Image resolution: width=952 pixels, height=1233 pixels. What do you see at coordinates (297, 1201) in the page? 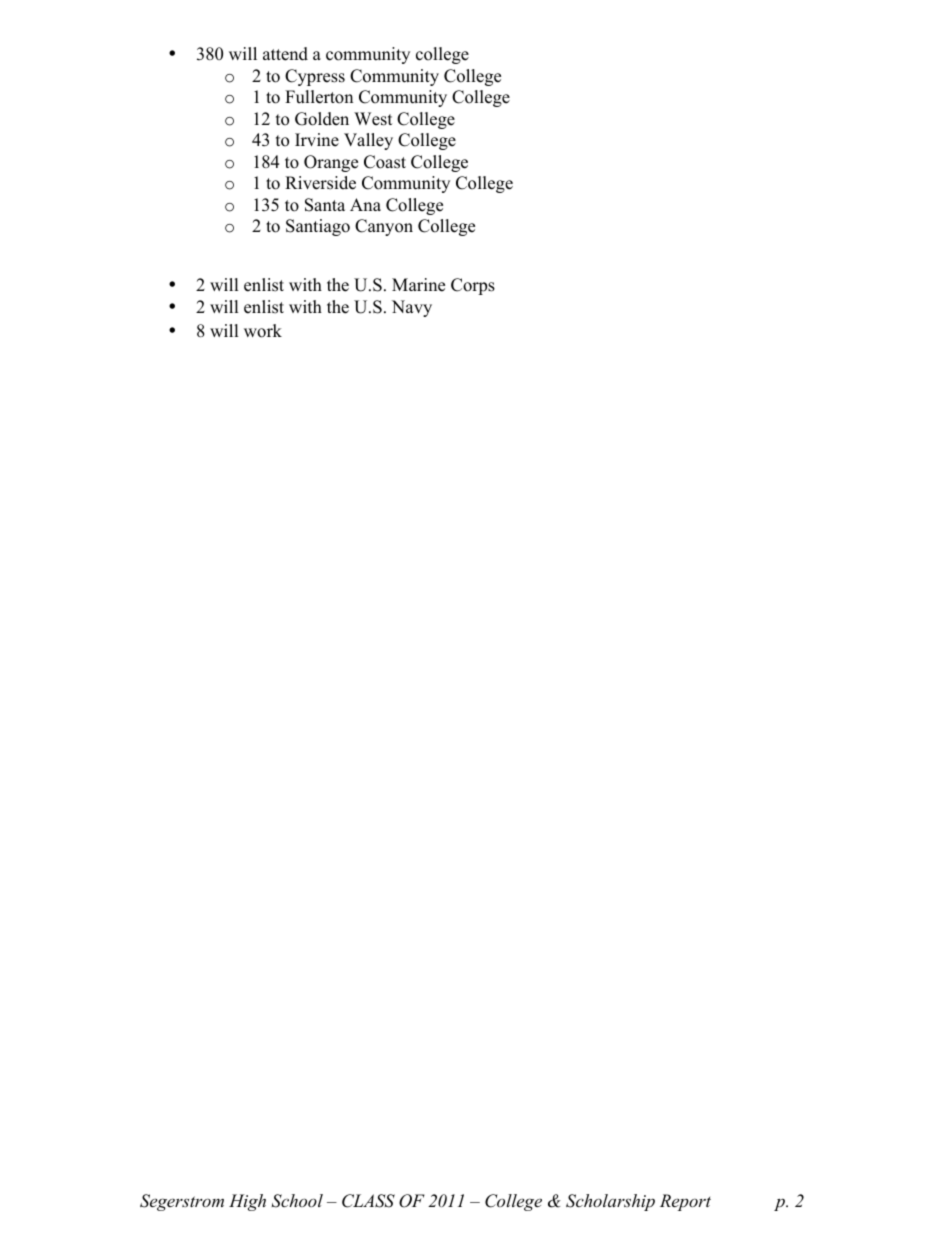
I see `School` at bounding box center [297, 1201].
